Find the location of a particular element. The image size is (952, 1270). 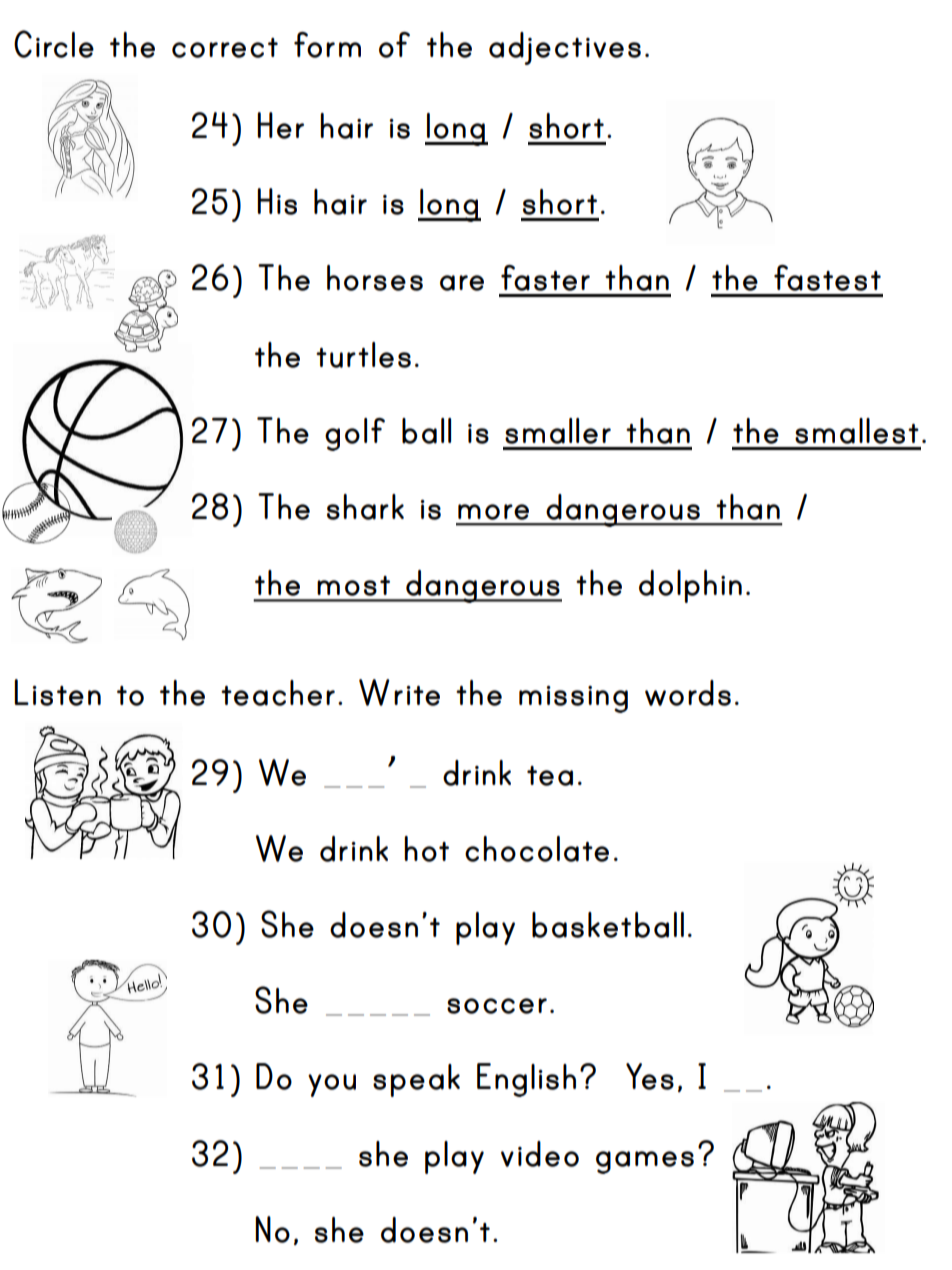

speak is located at coordinates (416, 1080).
